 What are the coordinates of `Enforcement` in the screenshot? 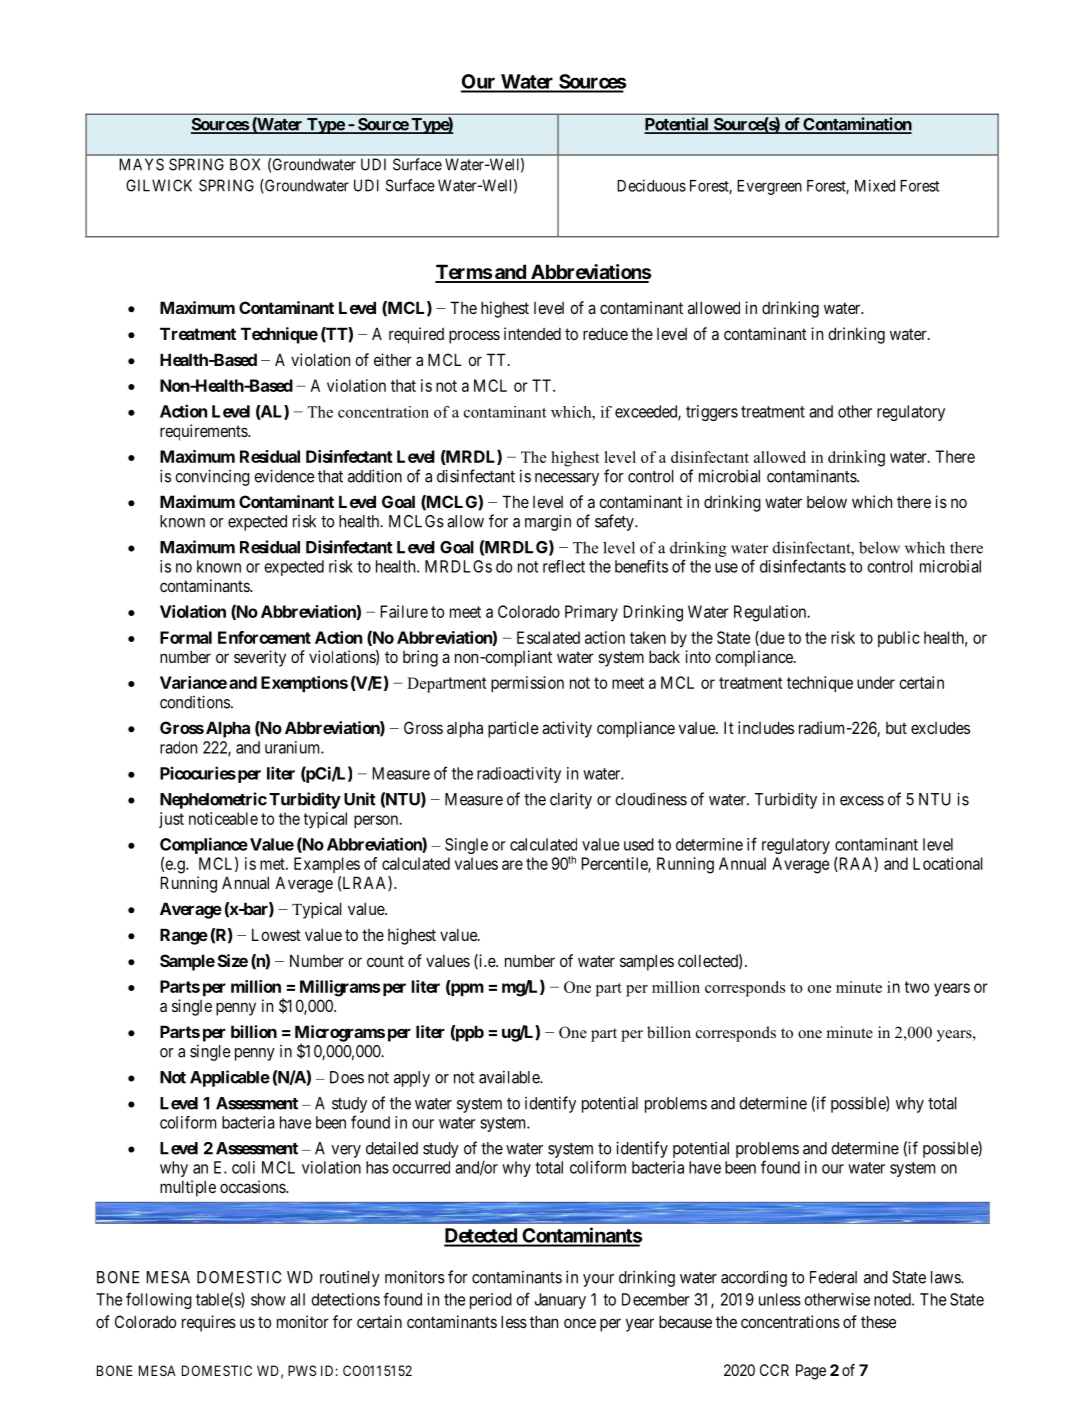 It's located at (264, 637).
